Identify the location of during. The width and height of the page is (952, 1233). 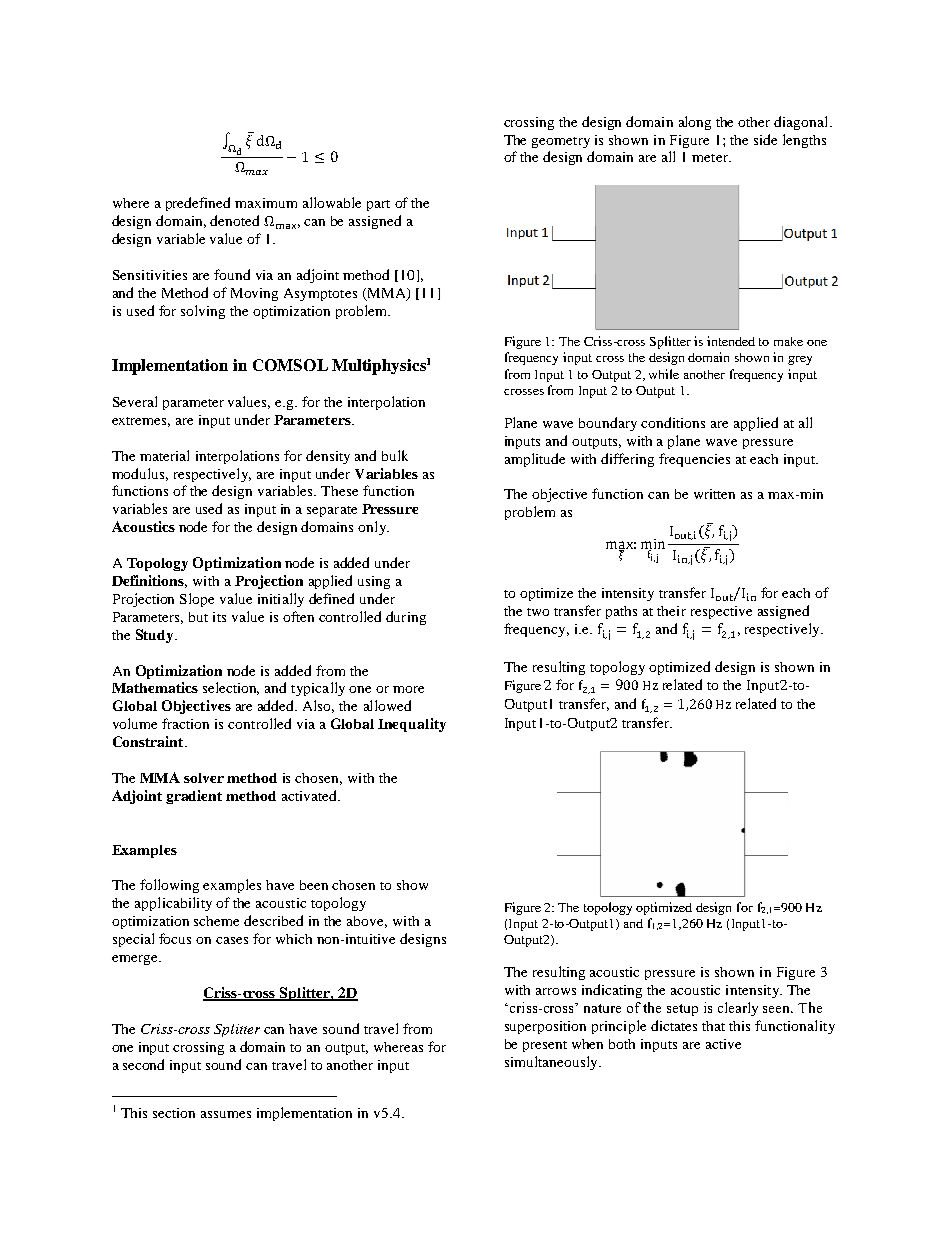
(406, 618).
